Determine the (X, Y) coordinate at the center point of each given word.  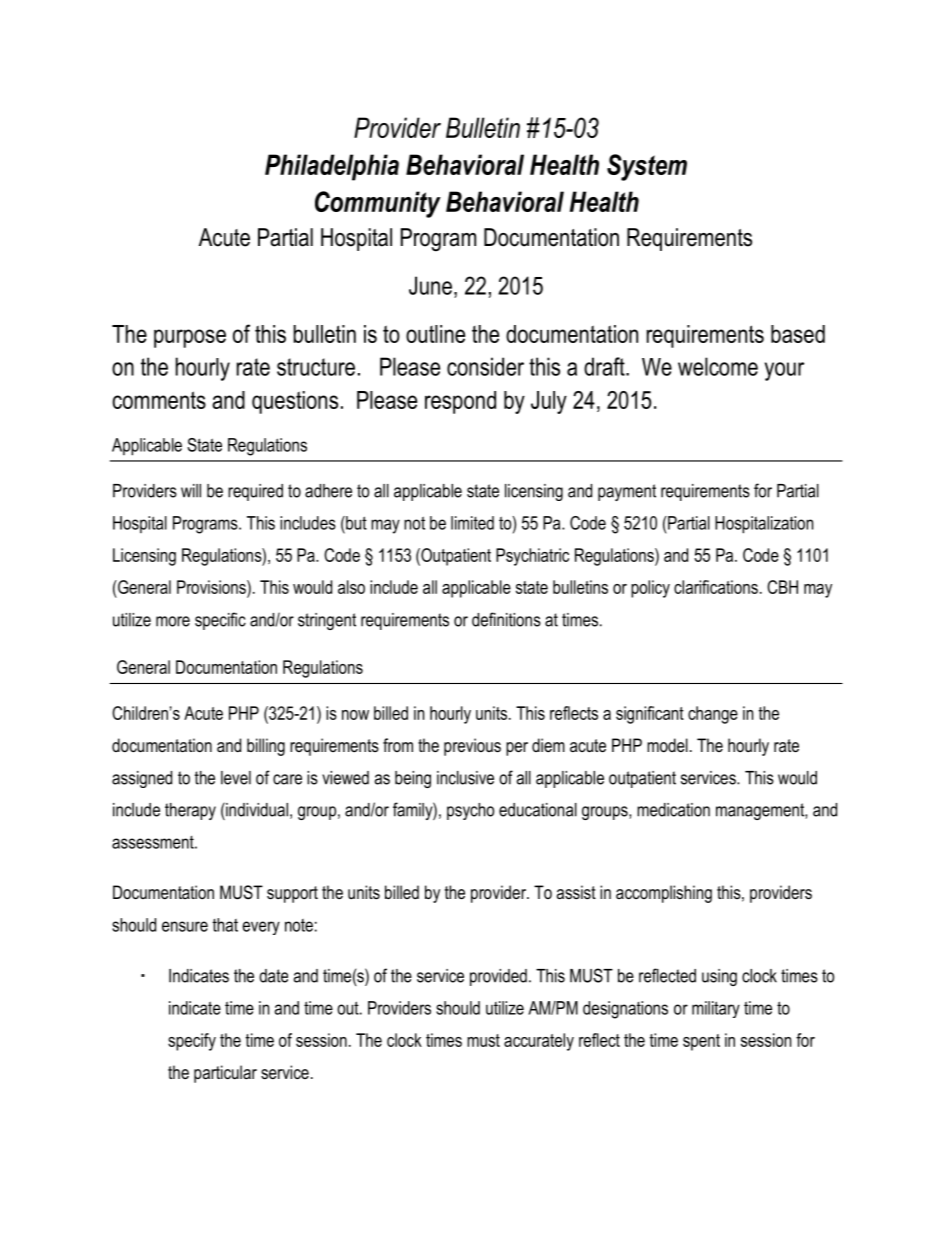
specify (192, 1042)
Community (378, 204)
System (647, 167)
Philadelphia (332, 167)
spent (701, 1042)
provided (498, 977)
